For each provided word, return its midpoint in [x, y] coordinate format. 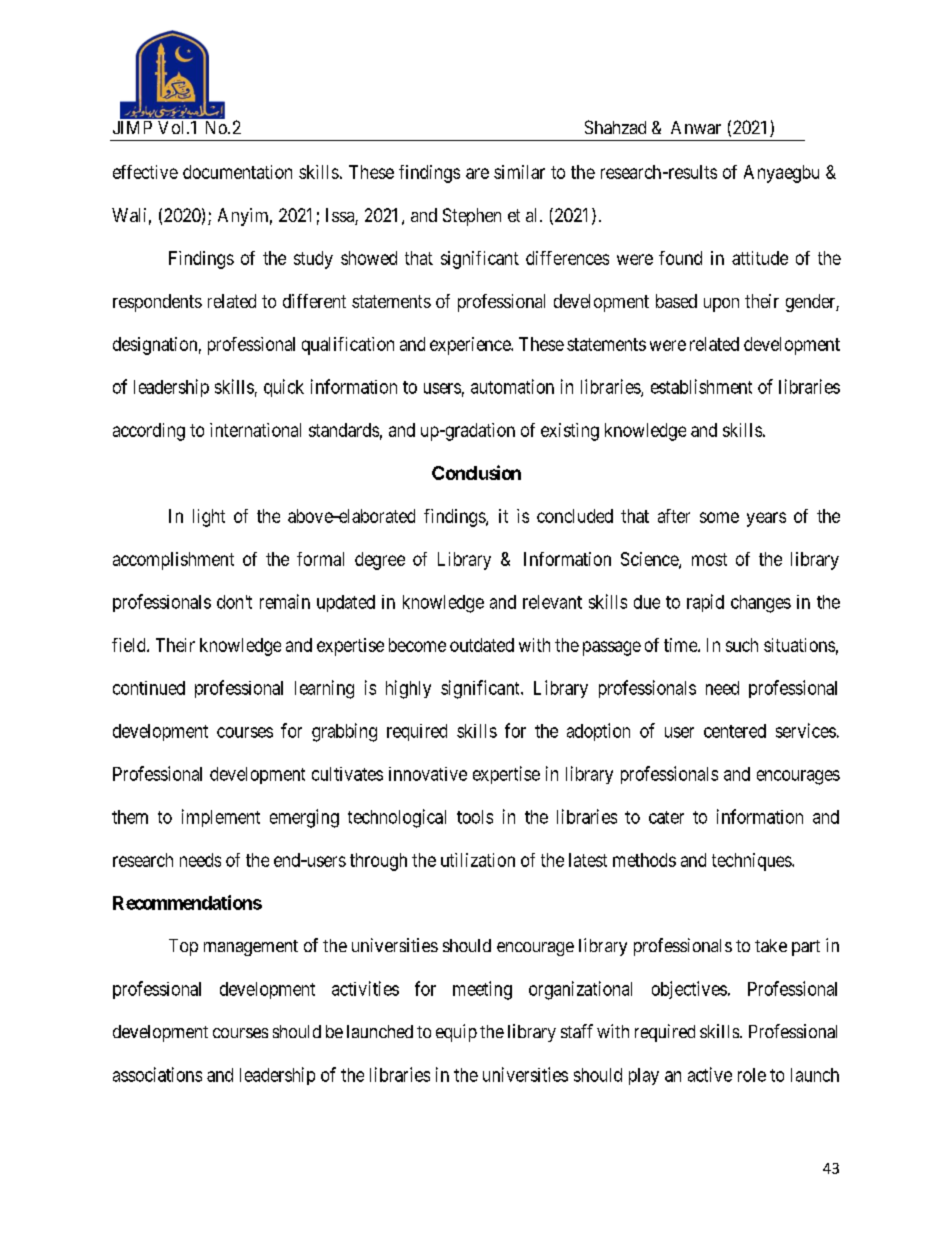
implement [221, 818]
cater [666, 817]
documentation [237, 172]
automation [512, 386]
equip [456, 1033]
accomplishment [173, 561]
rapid [705, 603]
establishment [701, 386]
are [477, 173]
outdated [482, 645]
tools [475, 817]
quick [284, 388]
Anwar [696, 127]
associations [157, 1074]
